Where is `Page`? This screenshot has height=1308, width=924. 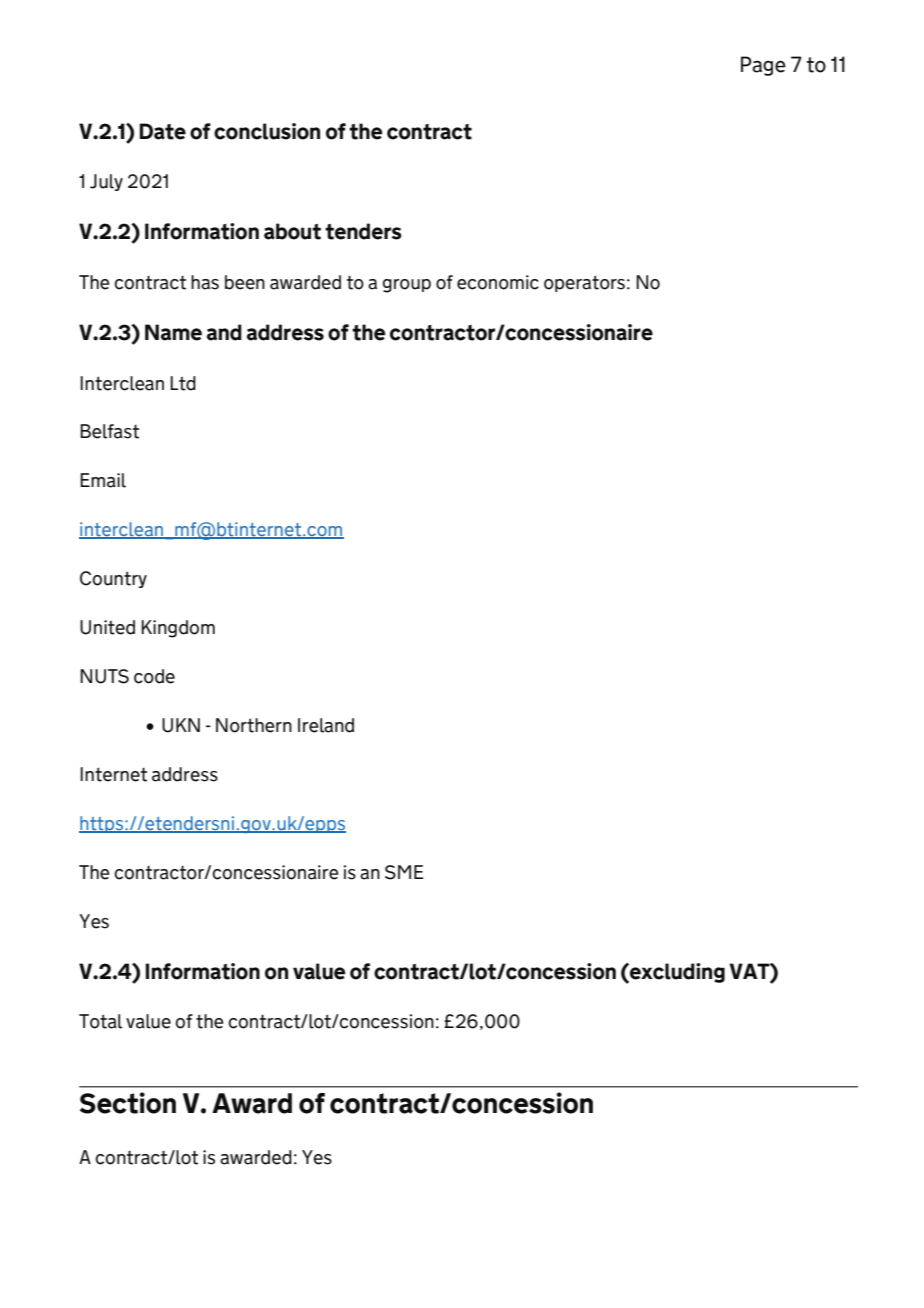
Page is located at coordinates (763, 66).
